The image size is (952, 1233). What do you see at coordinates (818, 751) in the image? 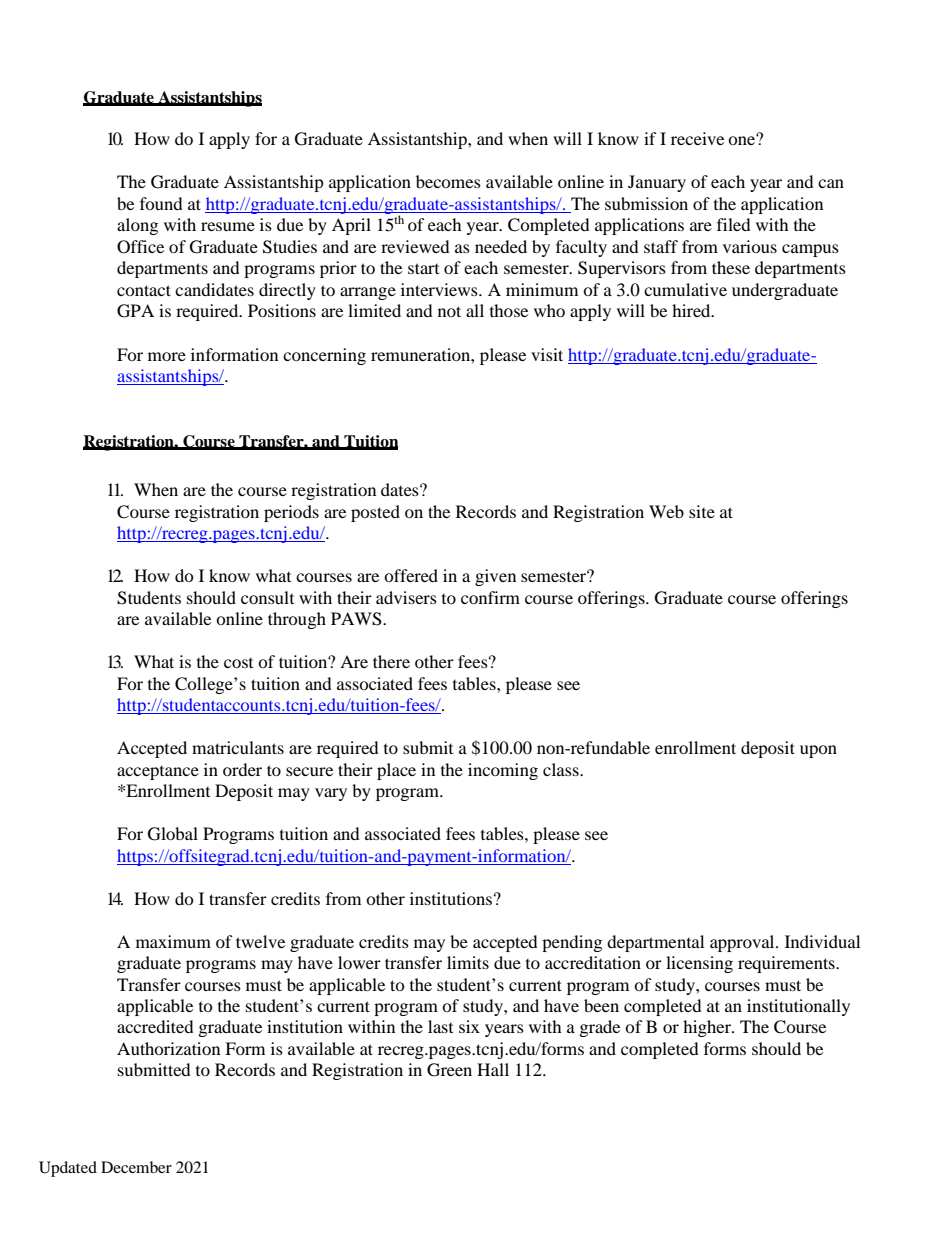
I see `upon` at bounding box center [818, 751].
